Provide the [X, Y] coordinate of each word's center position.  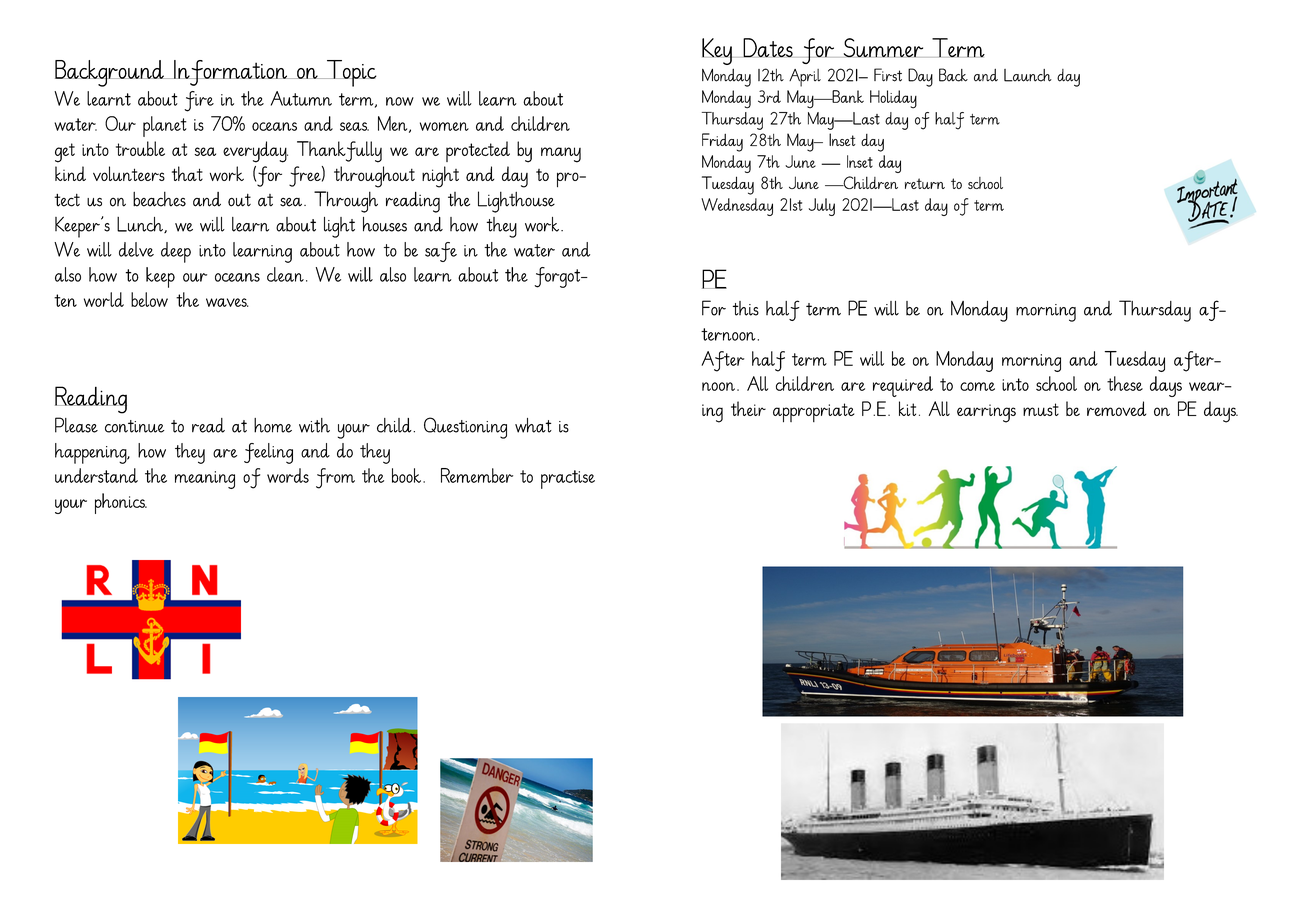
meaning [205, 480]
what [533, 425]
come [977, 386]
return [925, 183]
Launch [1028, 75]
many [561, 155]
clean [285, 274]
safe [441, 252]
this [746, 308]
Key [718, 51]
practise [568, 479]
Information [231, 73]
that [187, 173]
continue [135, 426]
